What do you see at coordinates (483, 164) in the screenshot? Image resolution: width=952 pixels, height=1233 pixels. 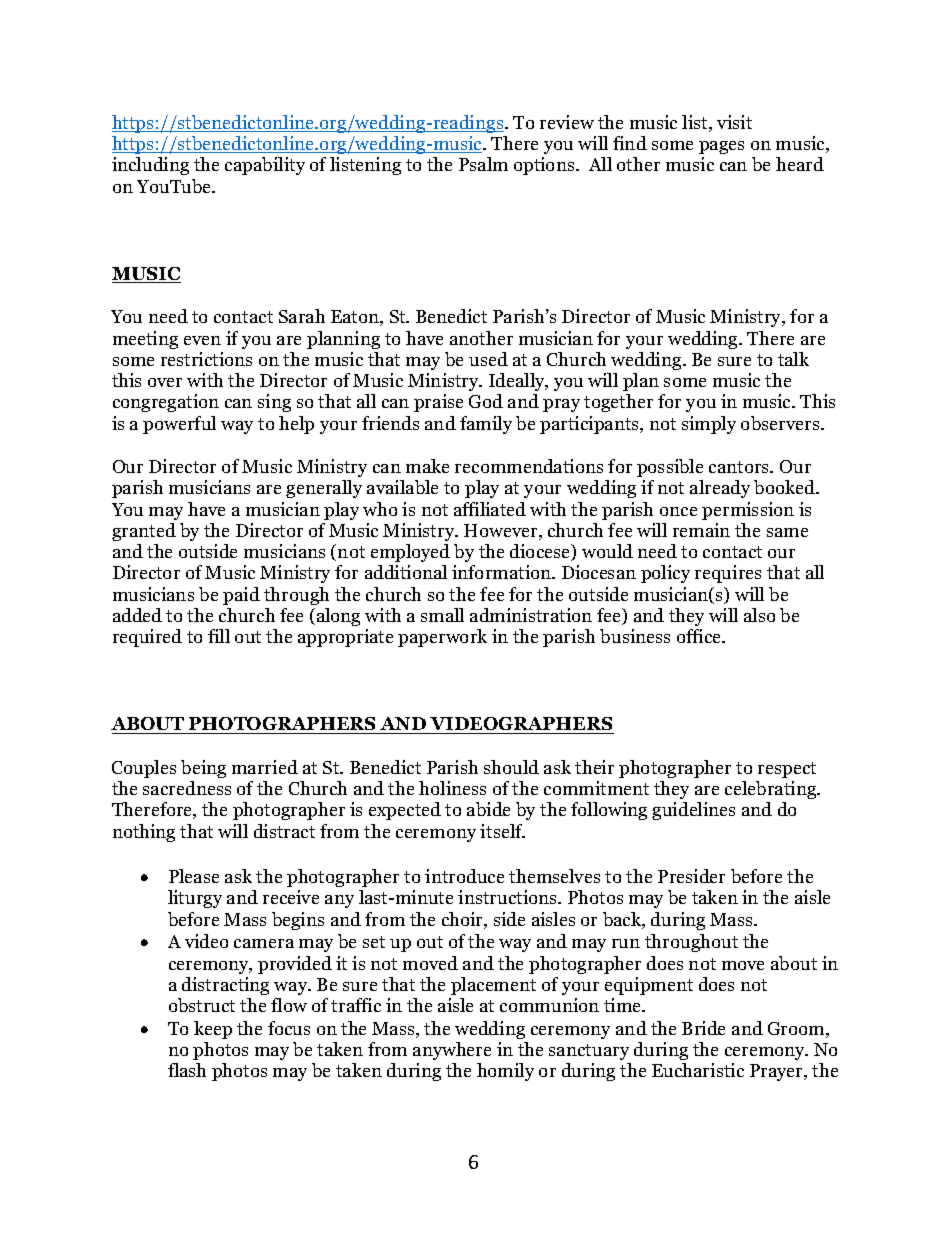 I see `Psalm` at bounding box center [483, 164].
